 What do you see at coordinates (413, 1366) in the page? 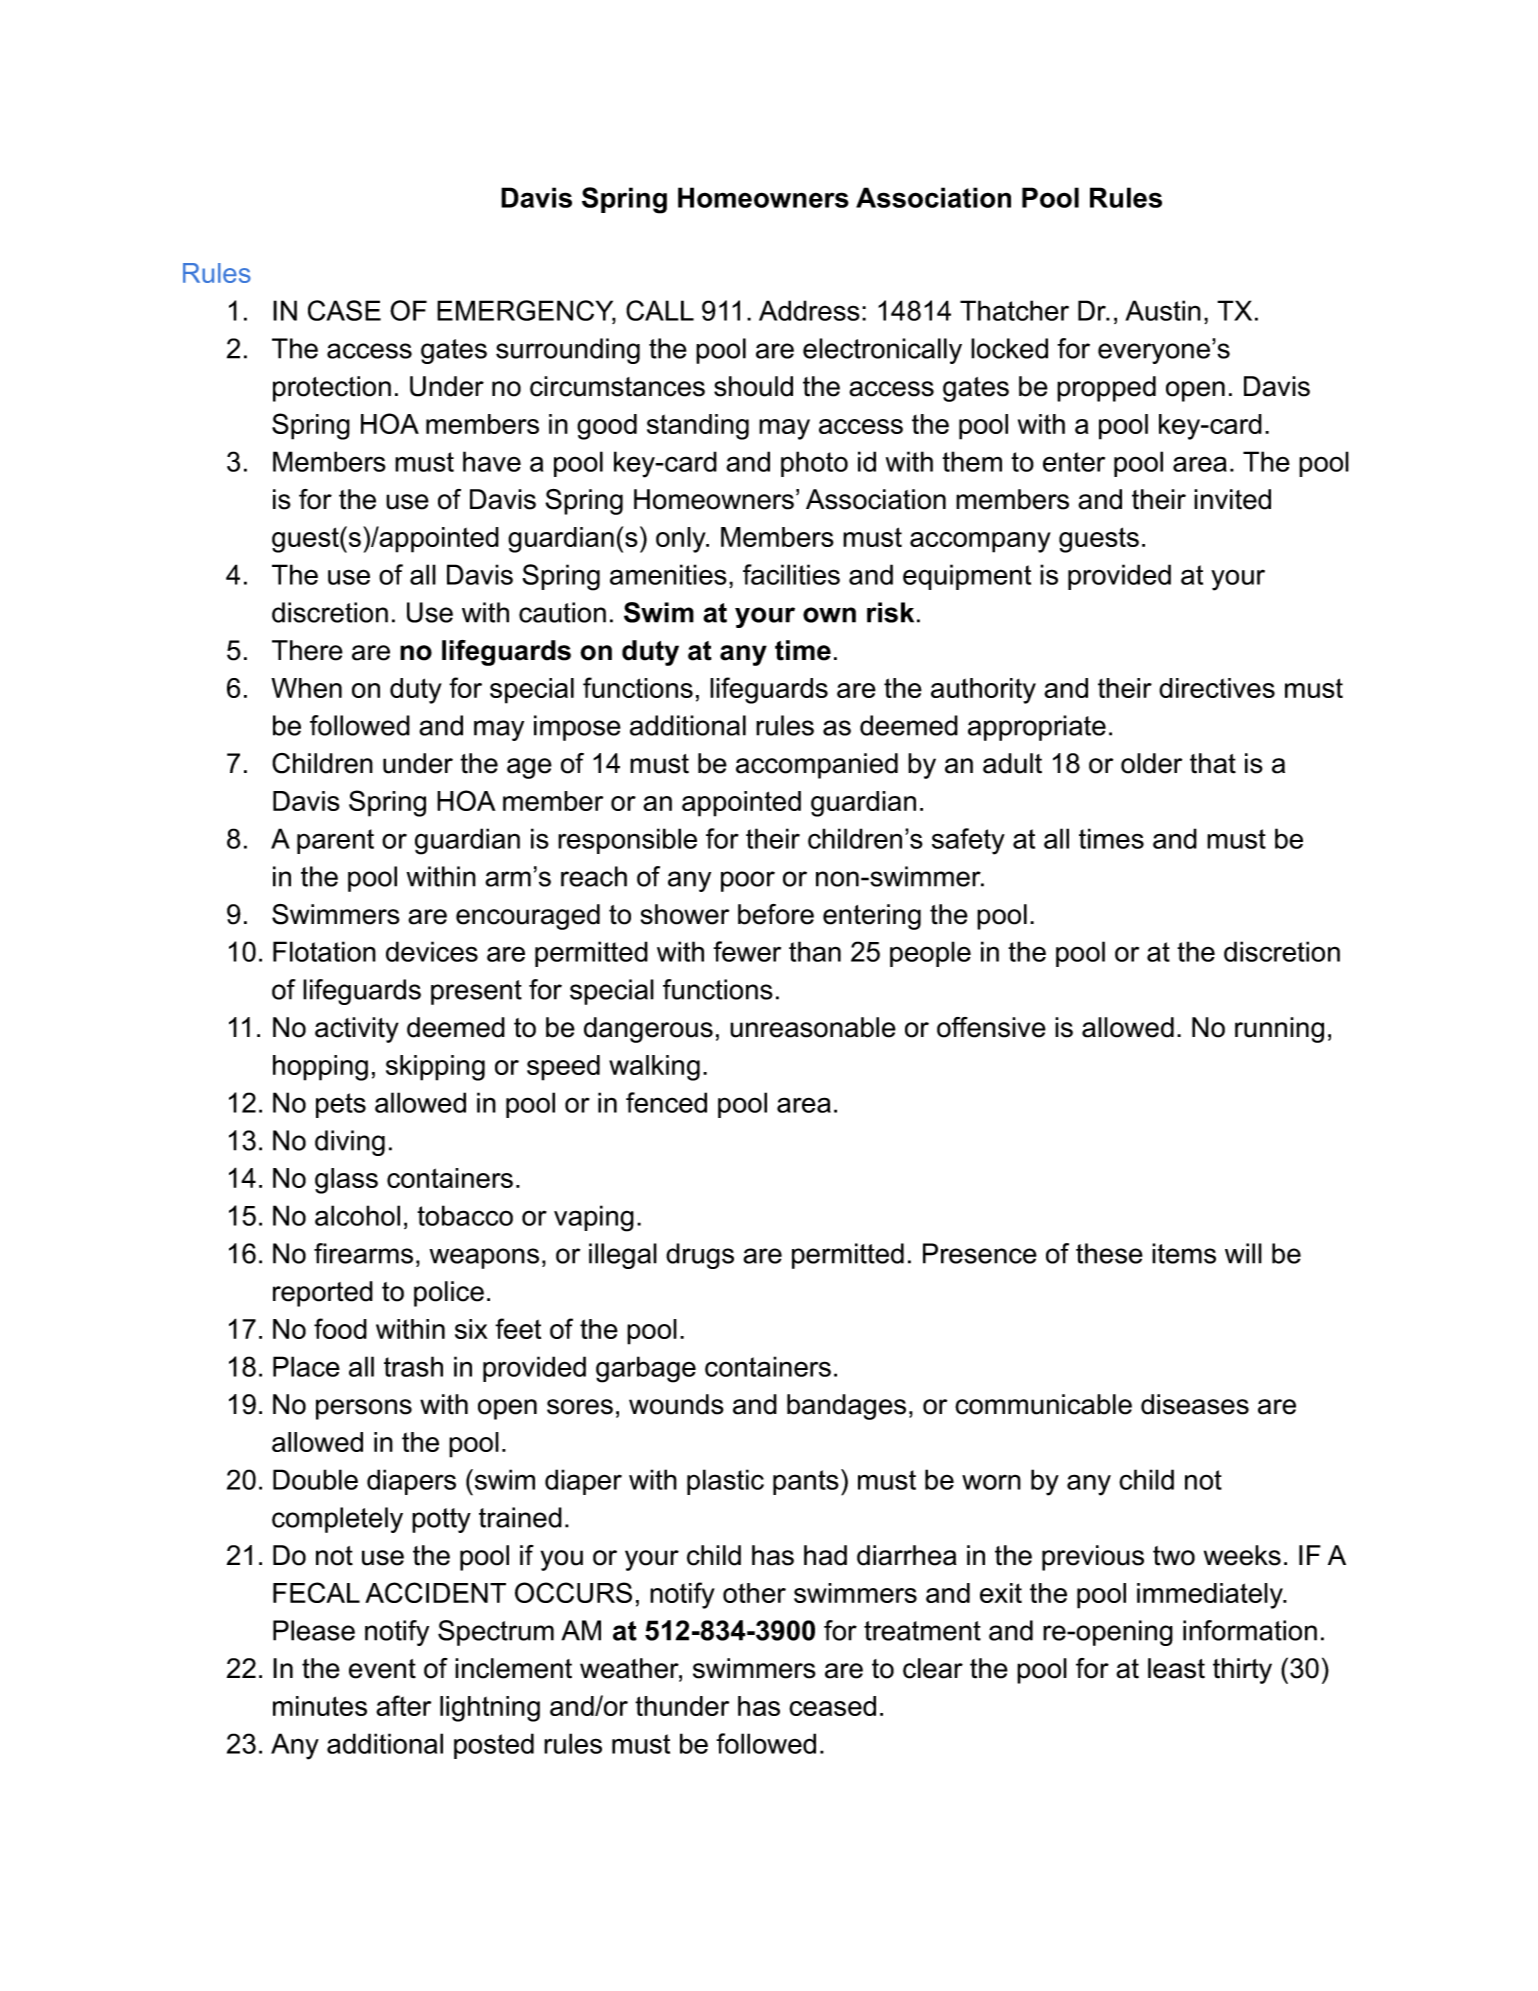
I see `trash` at bounding box center [413, 1366].
